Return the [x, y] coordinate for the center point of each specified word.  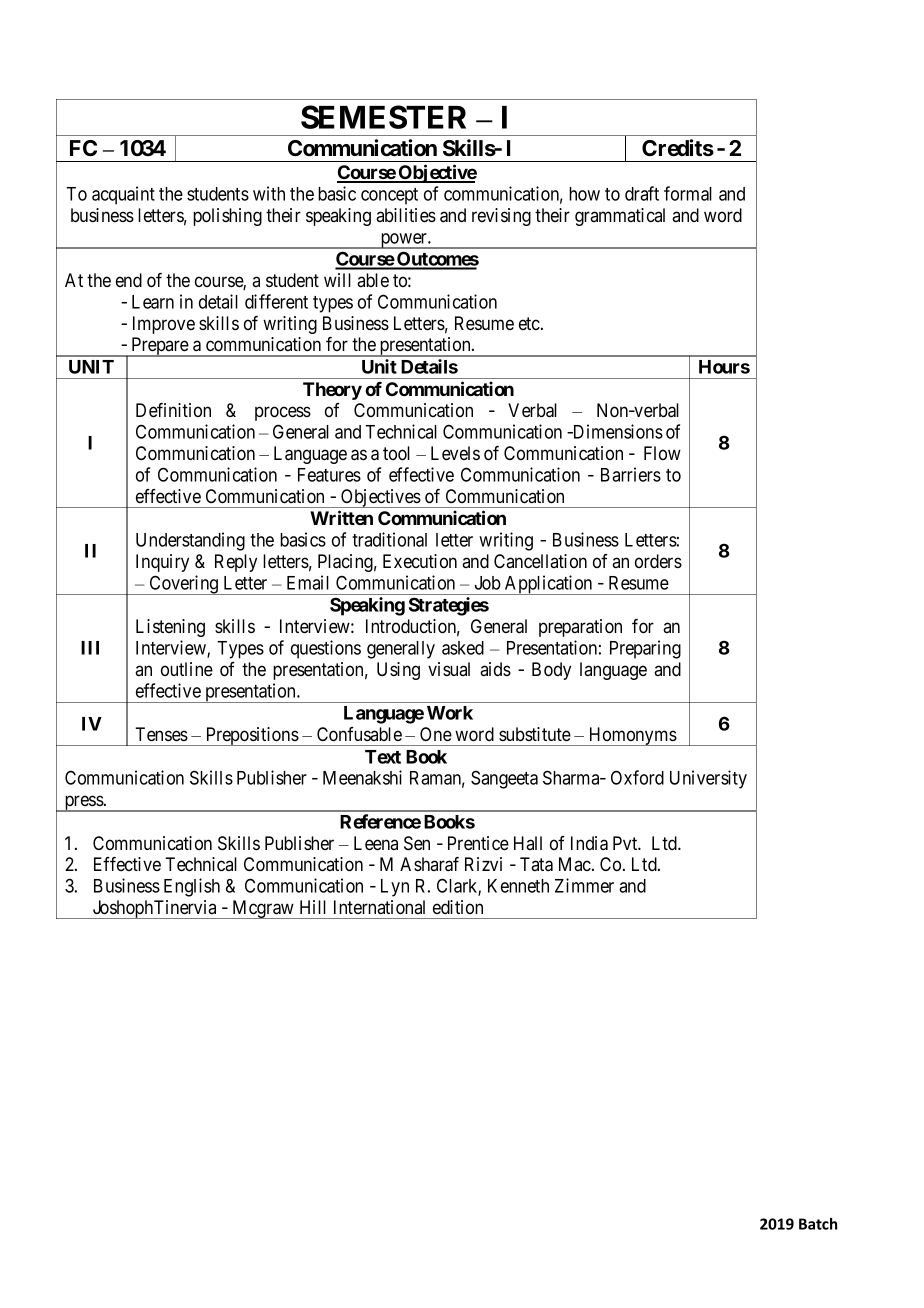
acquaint [123, 195]
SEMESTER [383, 117]
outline [187, 669]
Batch [818, 1224]
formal [688, 193]
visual [449, 669]
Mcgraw [263, 909]
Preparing [645, 649]
